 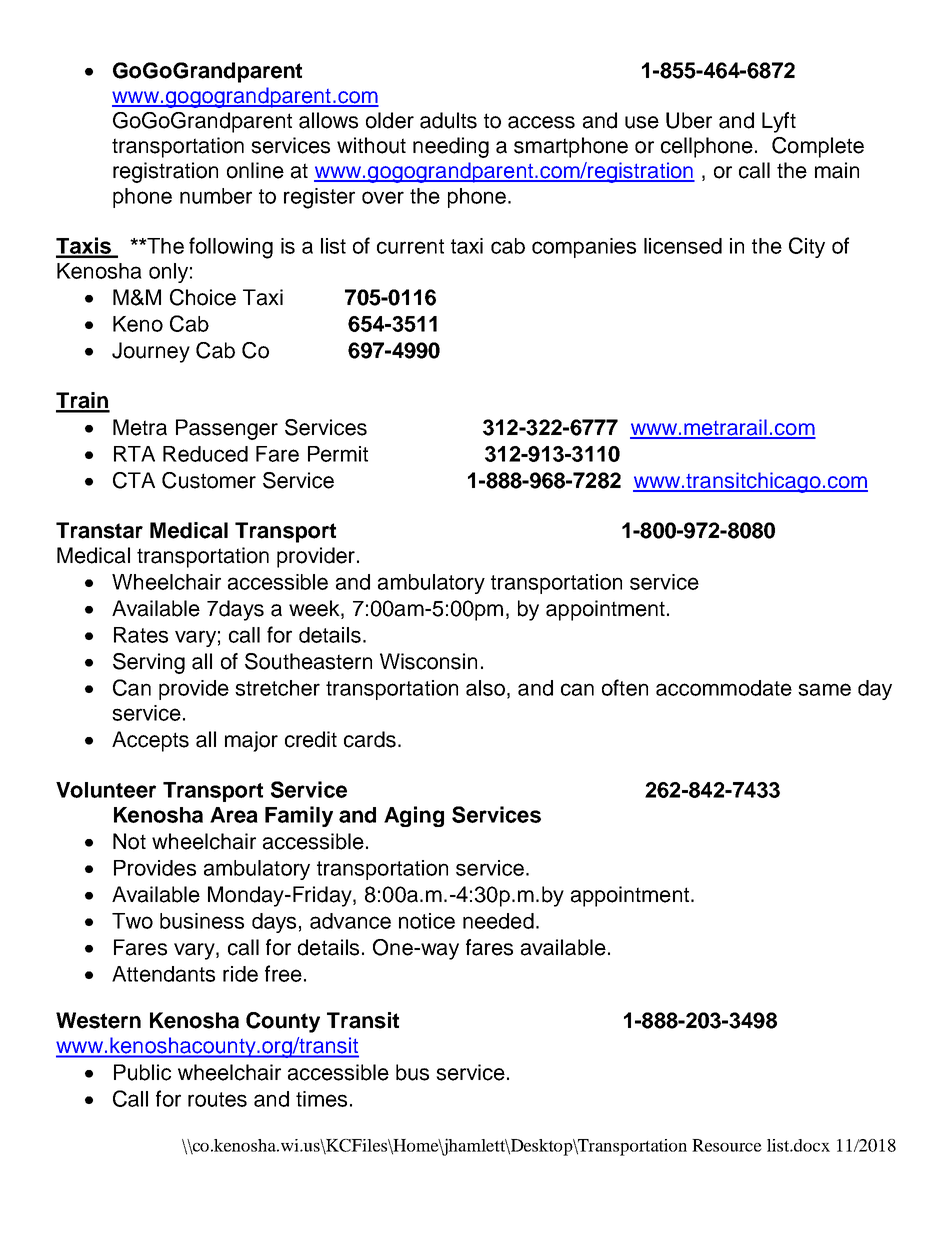 I want to click on Rates, so click(x=141, y=635).
